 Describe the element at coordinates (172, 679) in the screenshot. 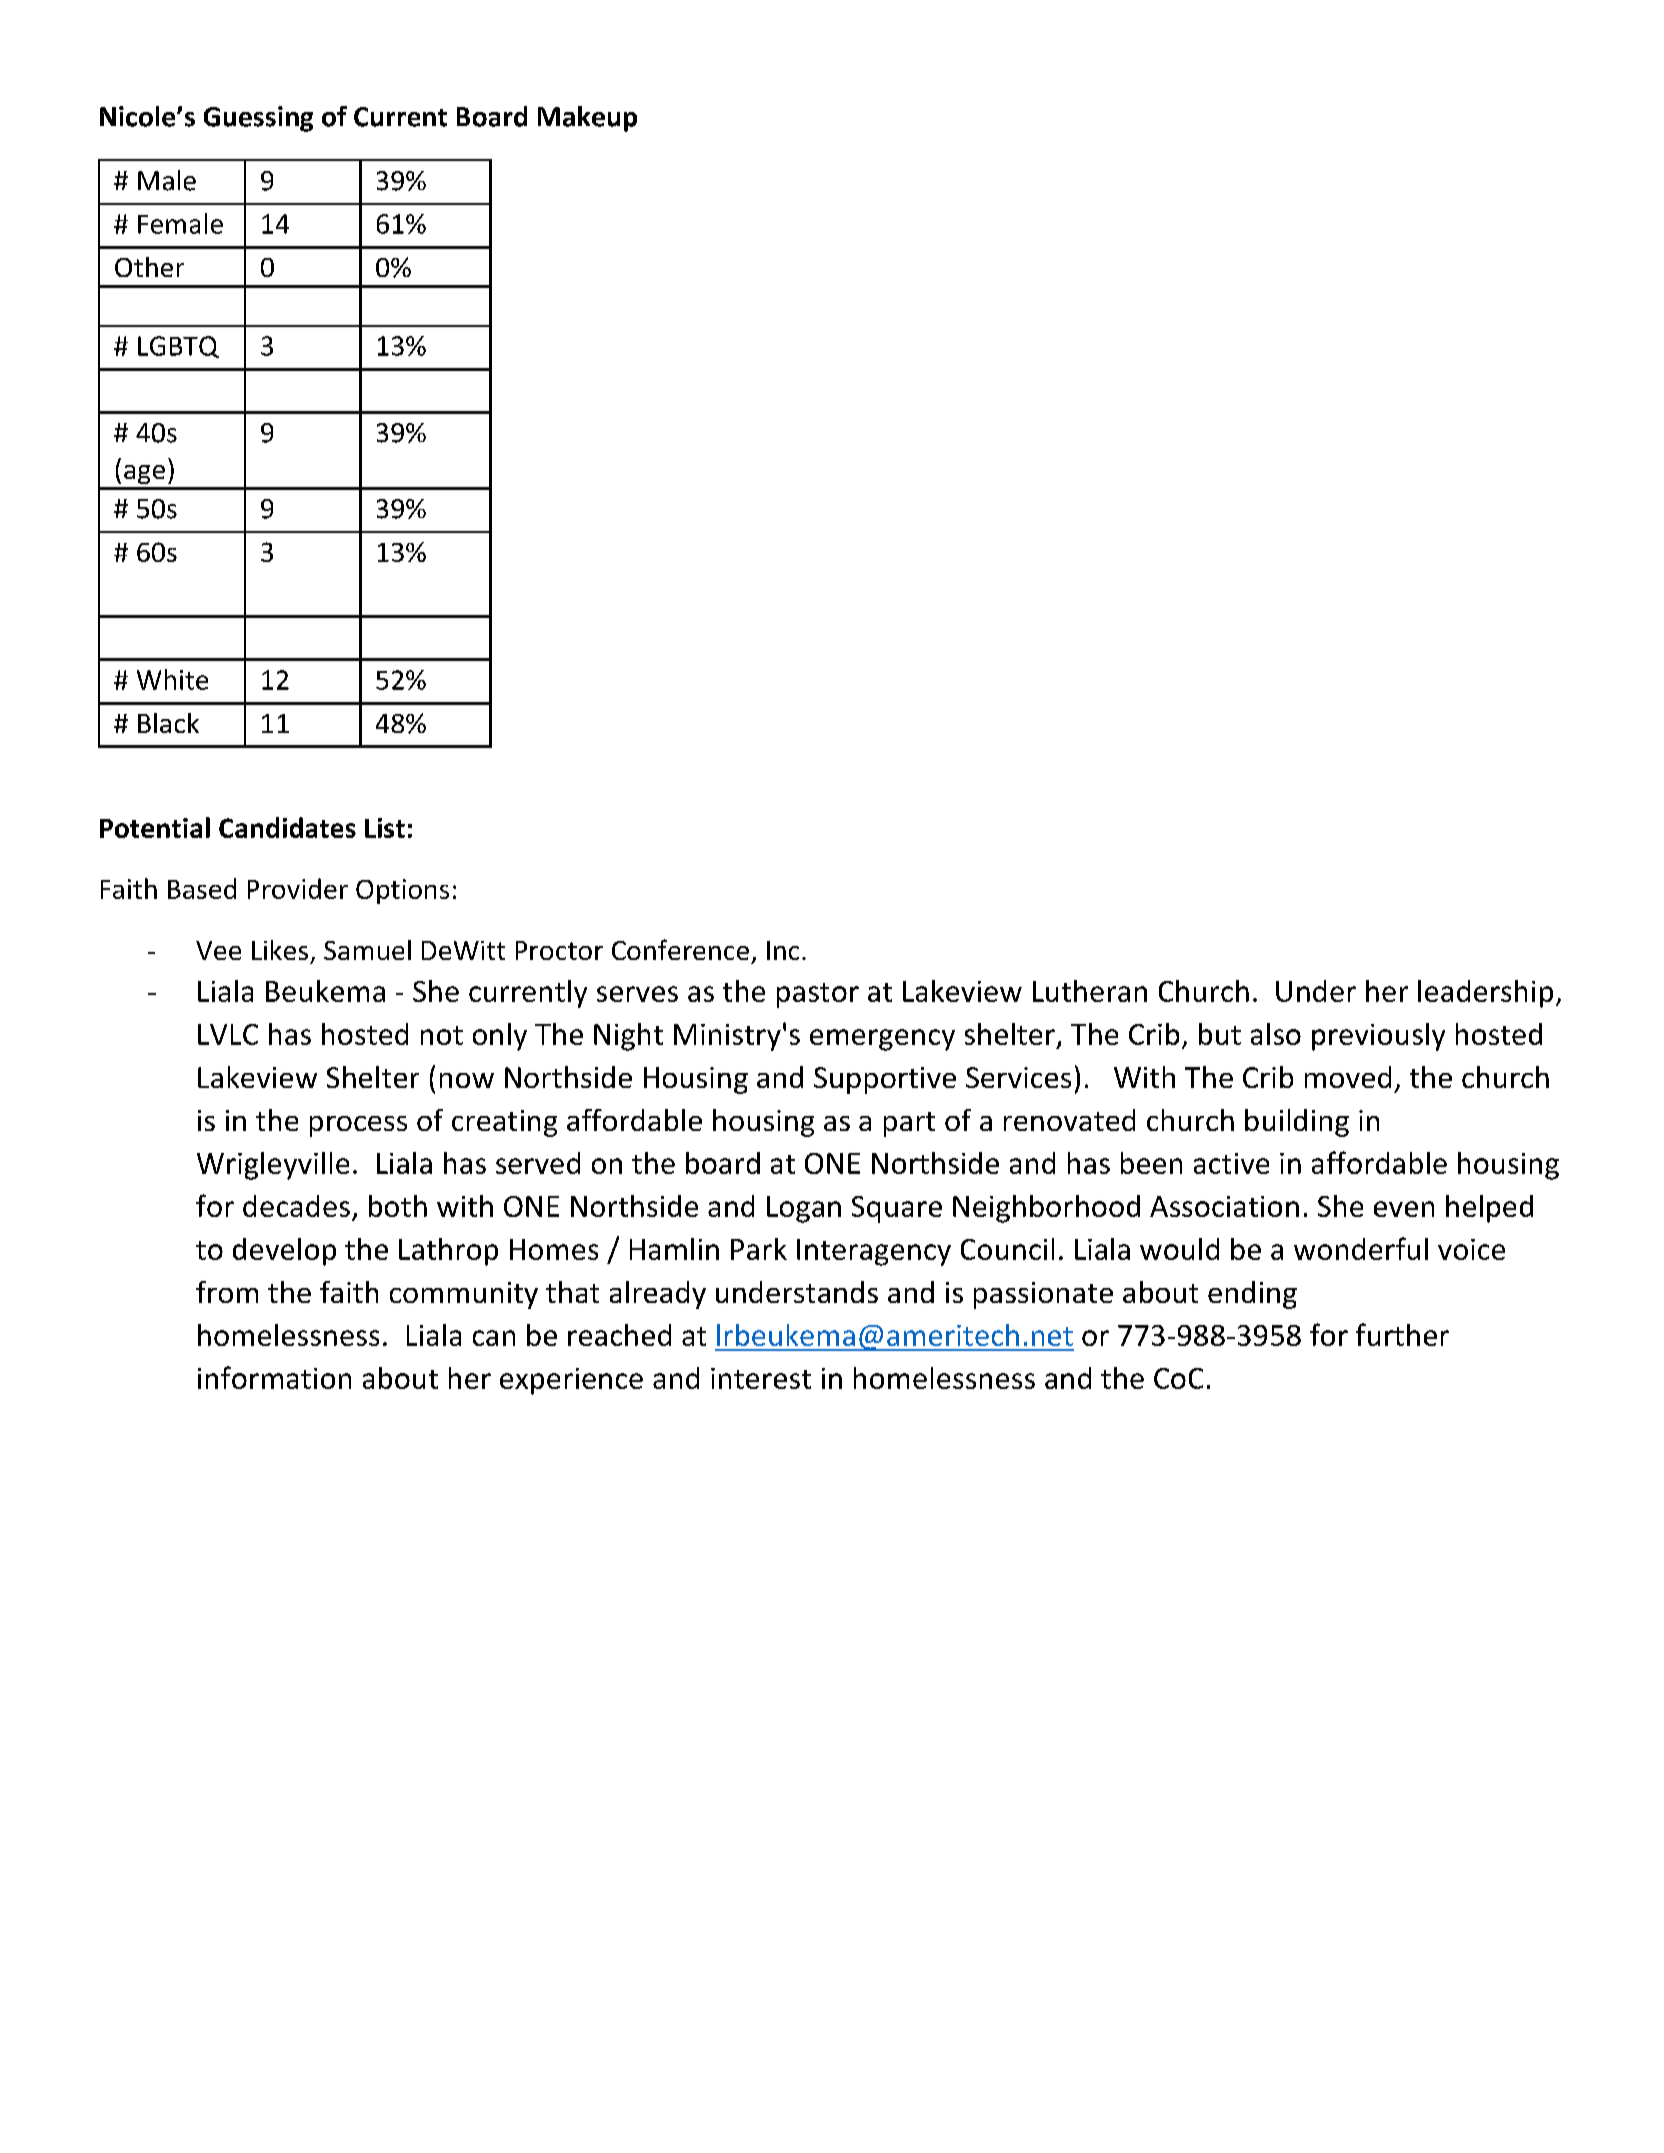

I see `White` at that location.
